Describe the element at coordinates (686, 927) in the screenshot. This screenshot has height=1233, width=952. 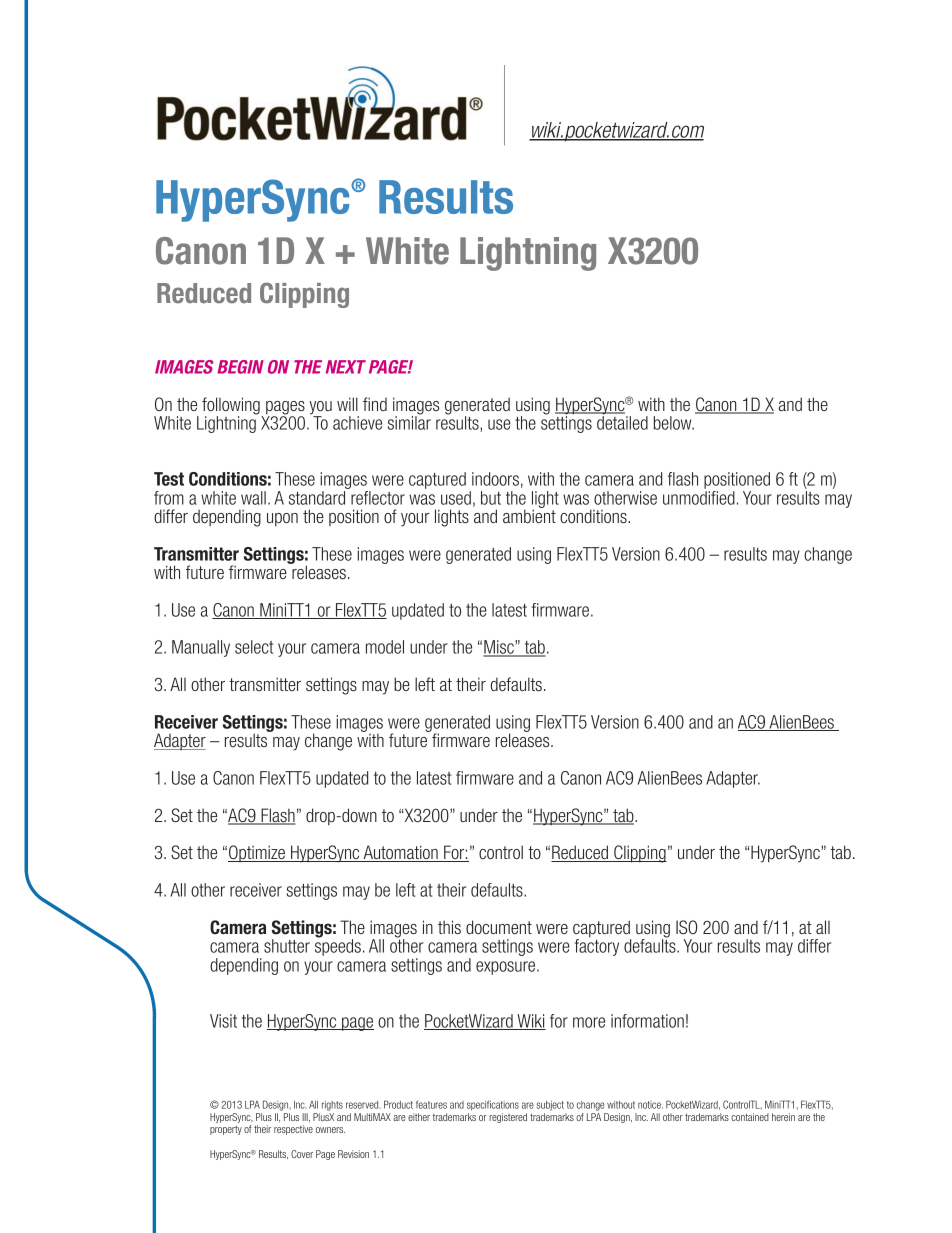
I see `ISO` at that location.
